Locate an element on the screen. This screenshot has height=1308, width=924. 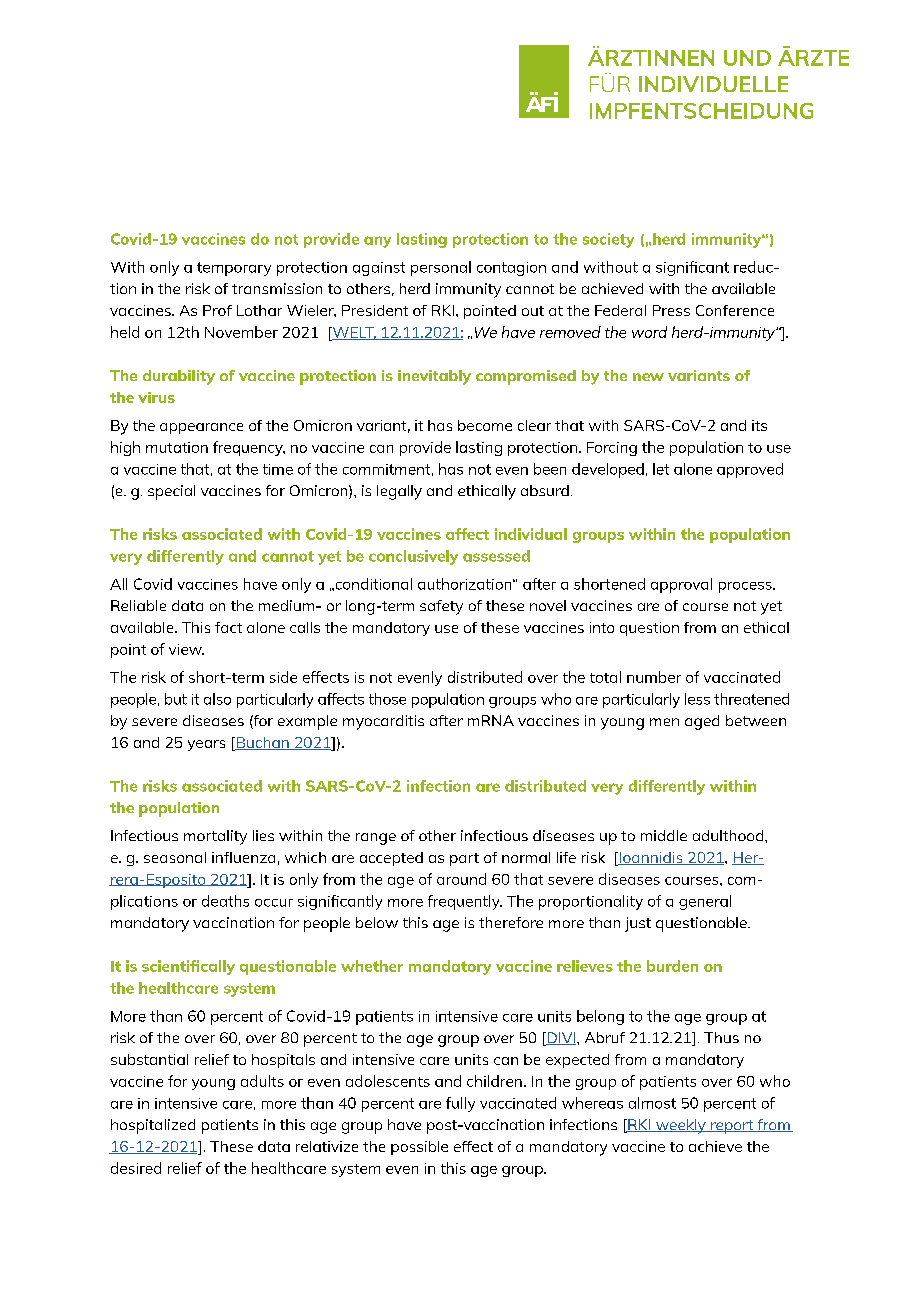
deaths is located at coordinates (225, 901).
